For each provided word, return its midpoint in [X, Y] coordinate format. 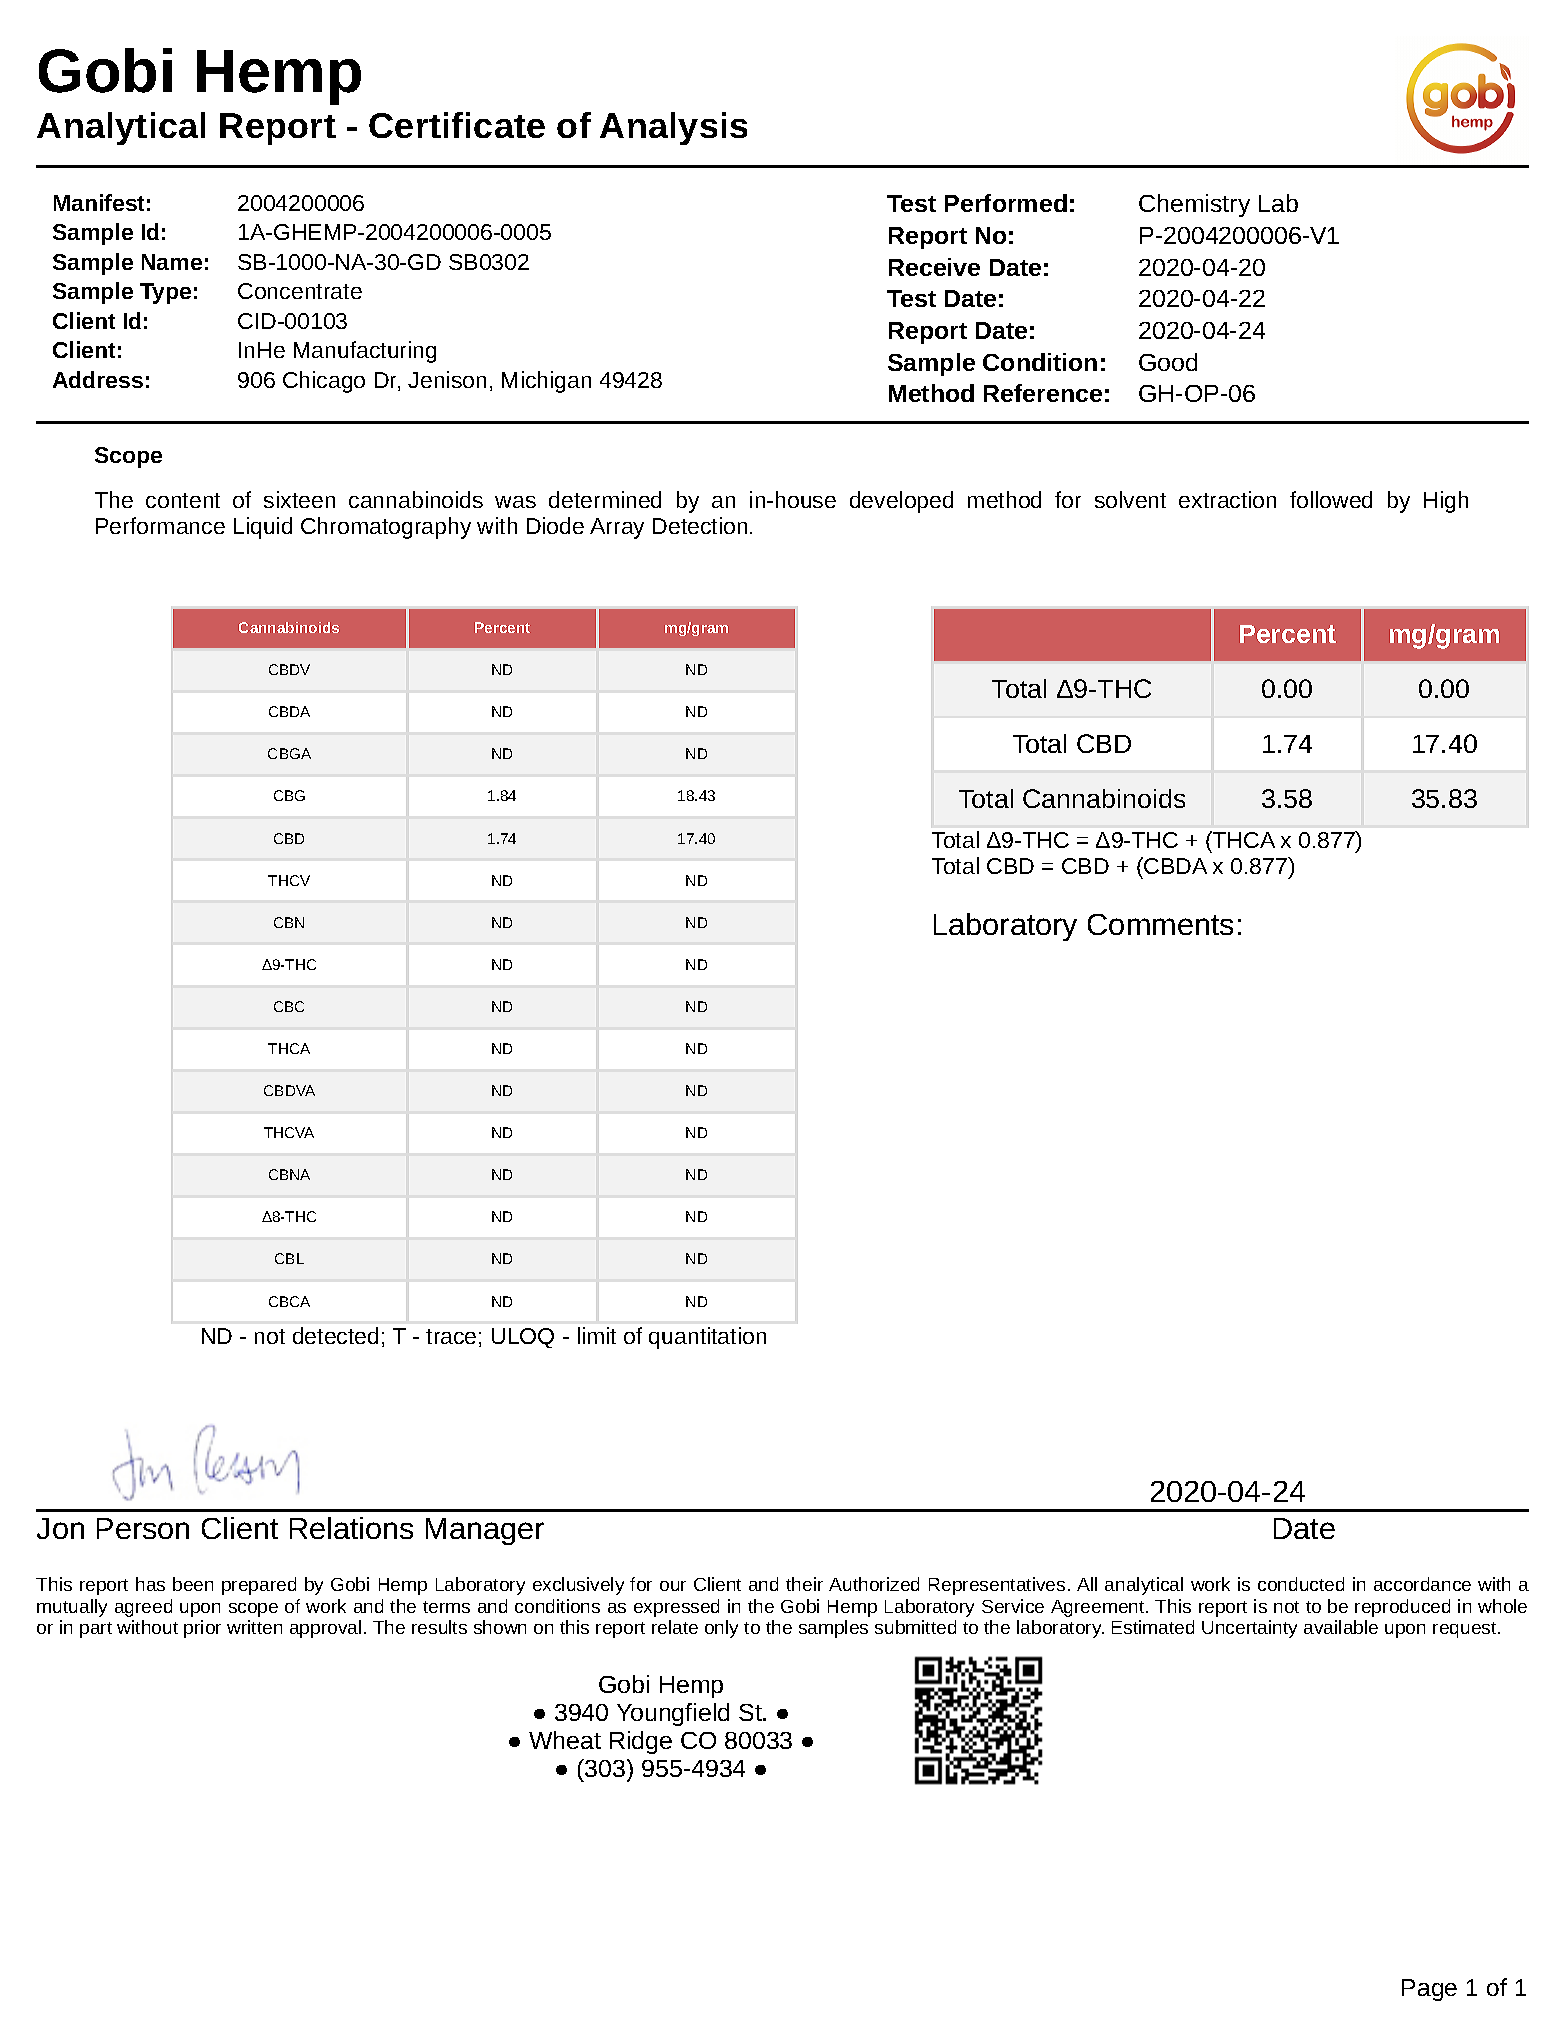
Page [1429, 1990]
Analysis [673, 128]
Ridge [641, 1742]
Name [172, 262]
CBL [289, 1258]
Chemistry [1194, 205]
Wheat [565, 1740]
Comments [1160, 924]
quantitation [707, 1338]
